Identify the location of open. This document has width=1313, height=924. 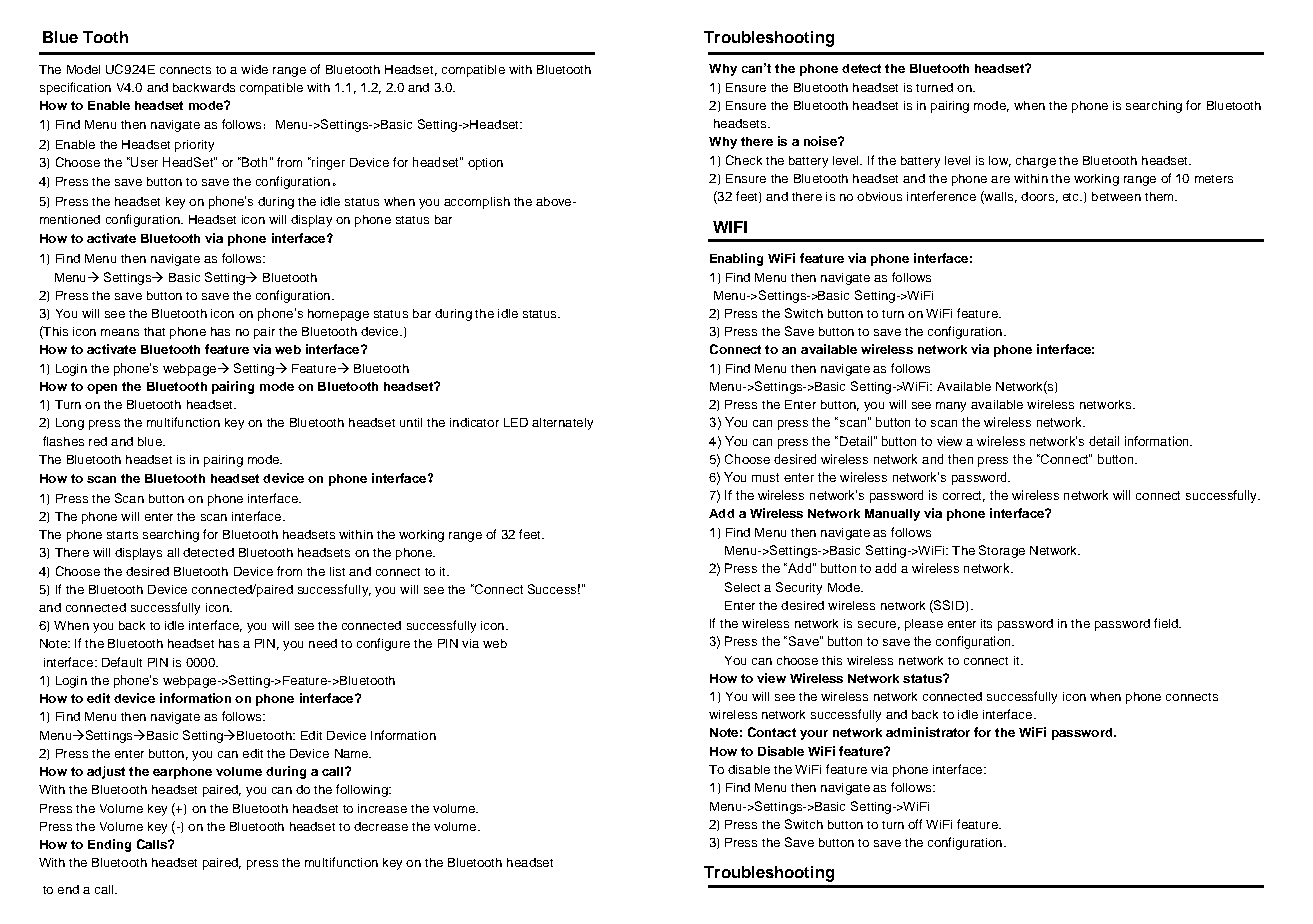
(102, 389).
